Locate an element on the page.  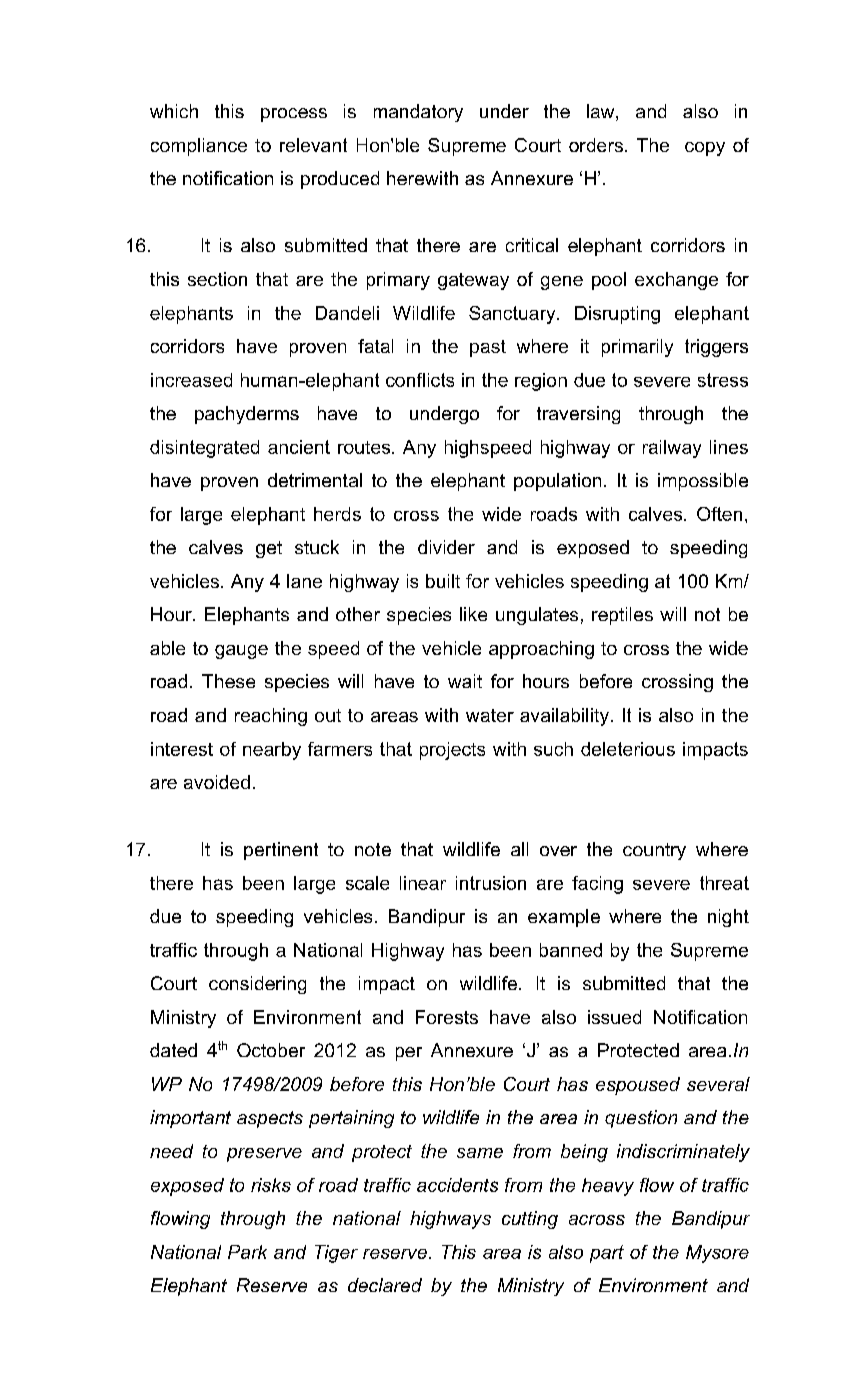
wait is located at coordinates (465, 681).
